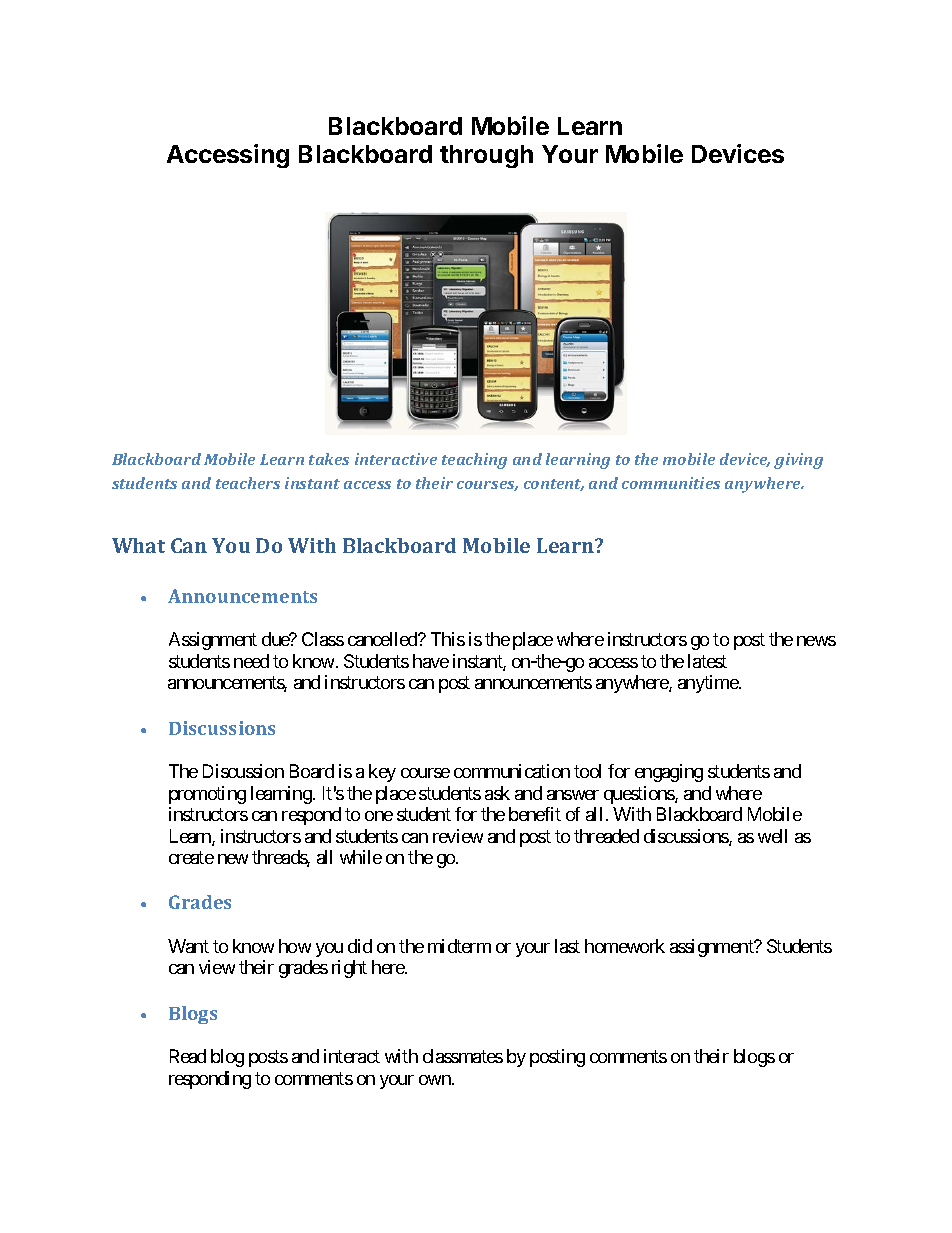 This screenshot has height=1233, width=952. What do you see at coordinates (436, 1080) in the screenshot?
I see `own` at bounding box center [436, 1080].
